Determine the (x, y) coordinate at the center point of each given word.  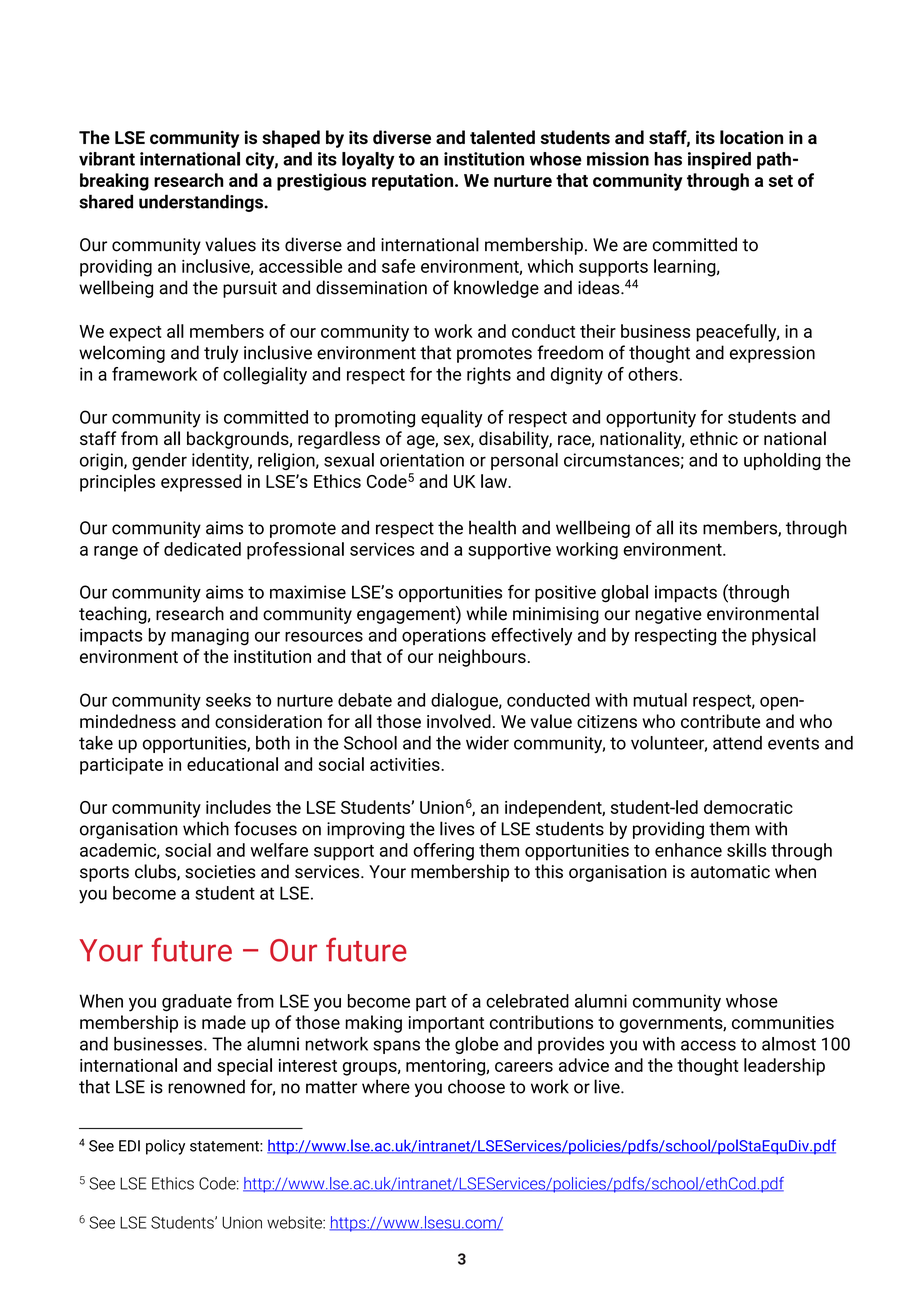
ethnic (714, 438)
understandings (202, 203)
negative (668, 615)
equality (452, 419)
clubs (156, 872)
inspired (719, 160)
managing (210, 637)
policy (165, 1147)
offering (443, 852)
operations (444, 636)
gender (159, 461)
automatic (730, 872)
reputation (414, 182)
